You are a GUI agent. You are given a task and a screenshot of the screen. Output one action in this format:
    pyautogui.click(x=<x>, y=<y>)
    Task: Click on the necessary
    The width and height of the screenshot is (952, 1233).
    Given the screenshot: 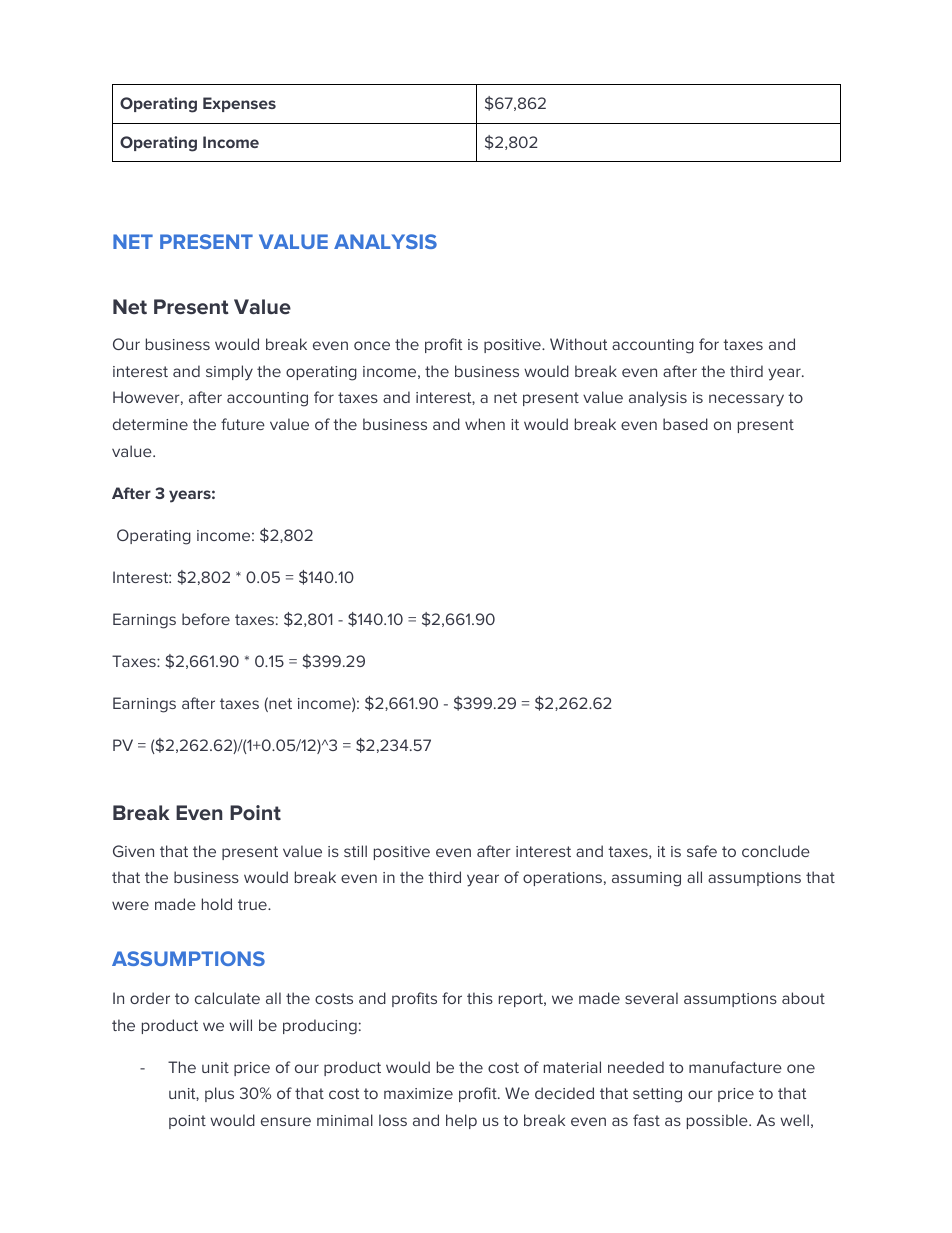 What is the action you would take?
    pyautogui.click(x=746, y=400)
